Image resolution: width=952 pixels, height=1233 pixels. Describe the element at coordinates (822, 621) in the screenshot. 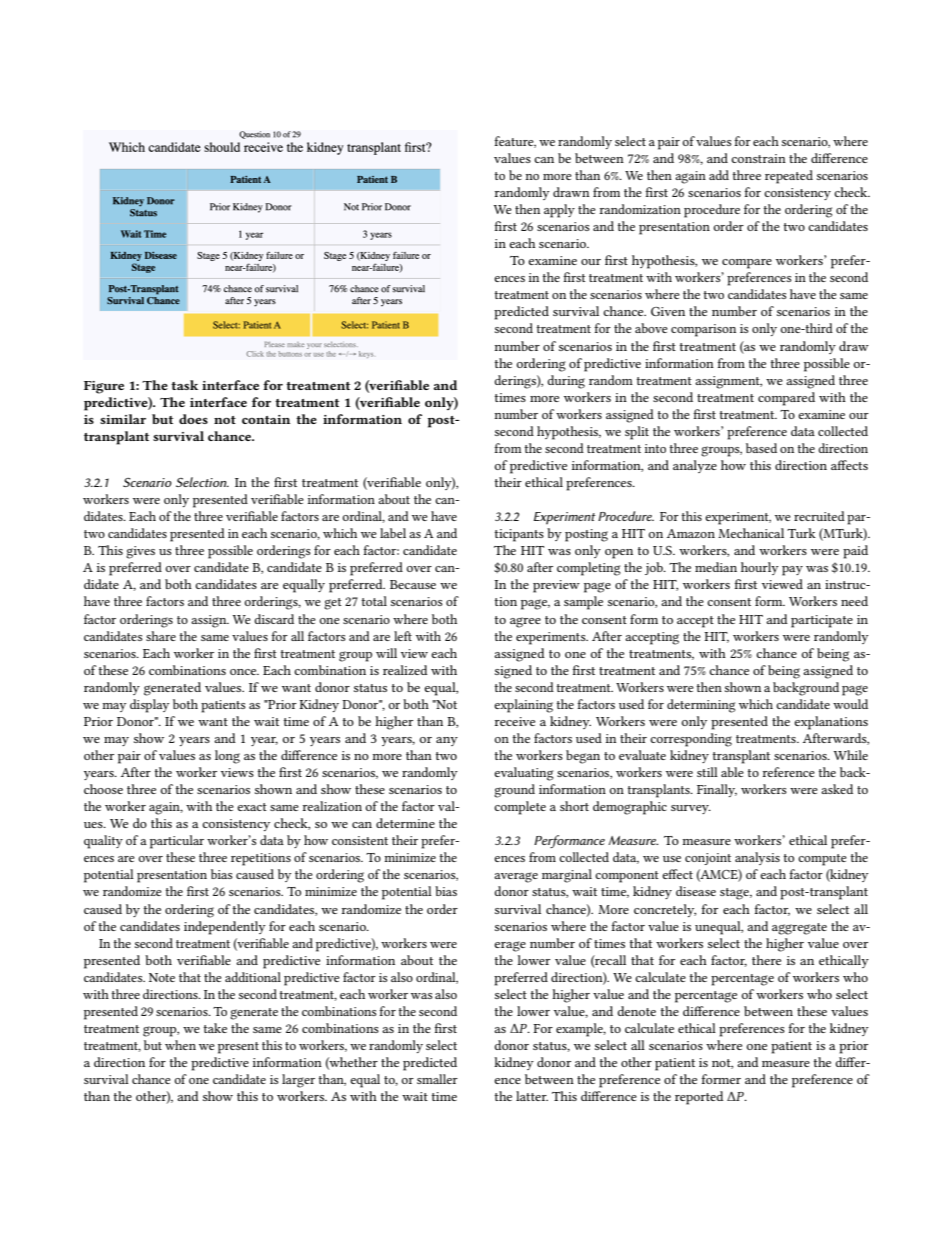

I see `participate` at that location.
